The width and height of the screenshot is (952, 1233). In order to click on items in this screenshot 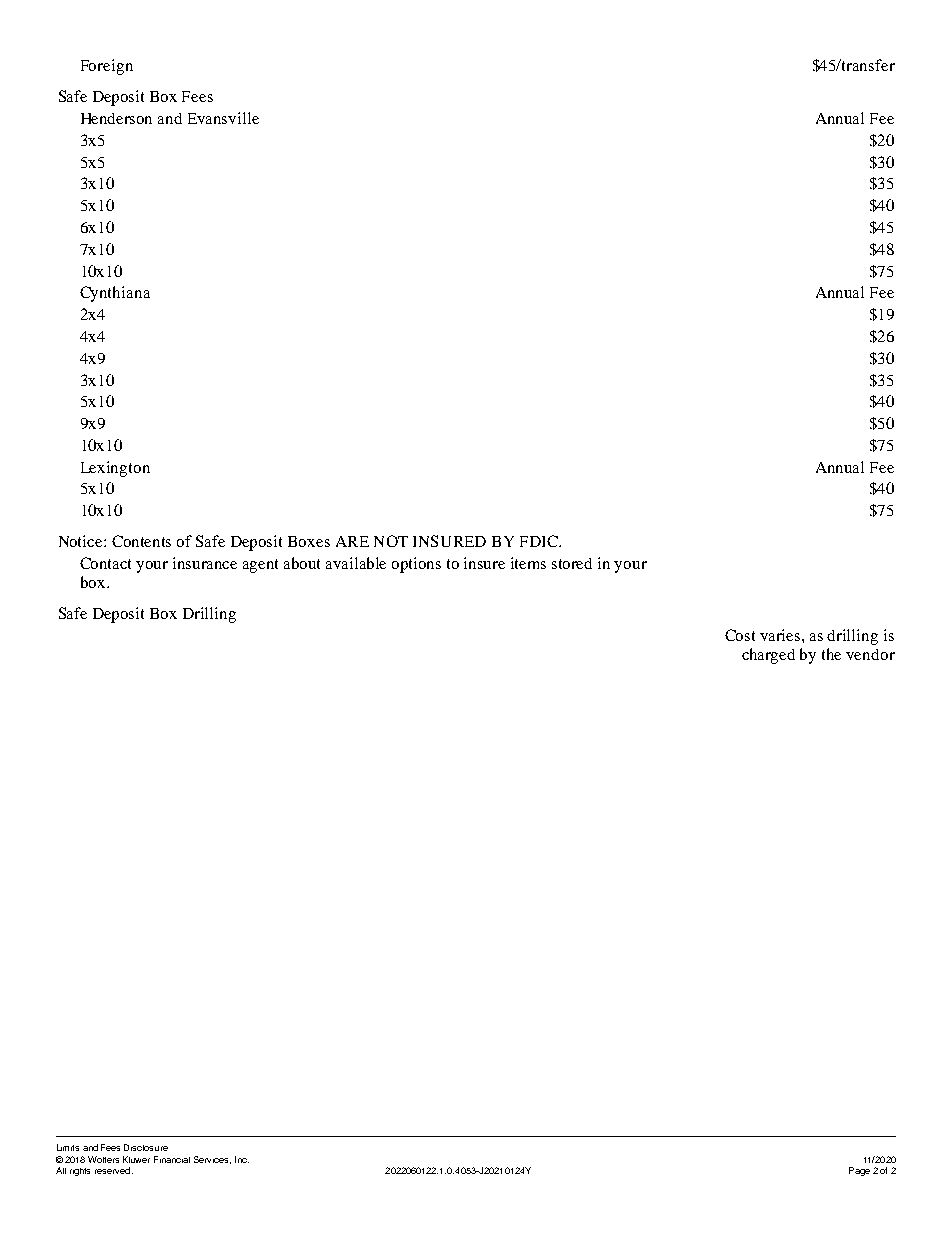, I will do `click(528, 563)`.
